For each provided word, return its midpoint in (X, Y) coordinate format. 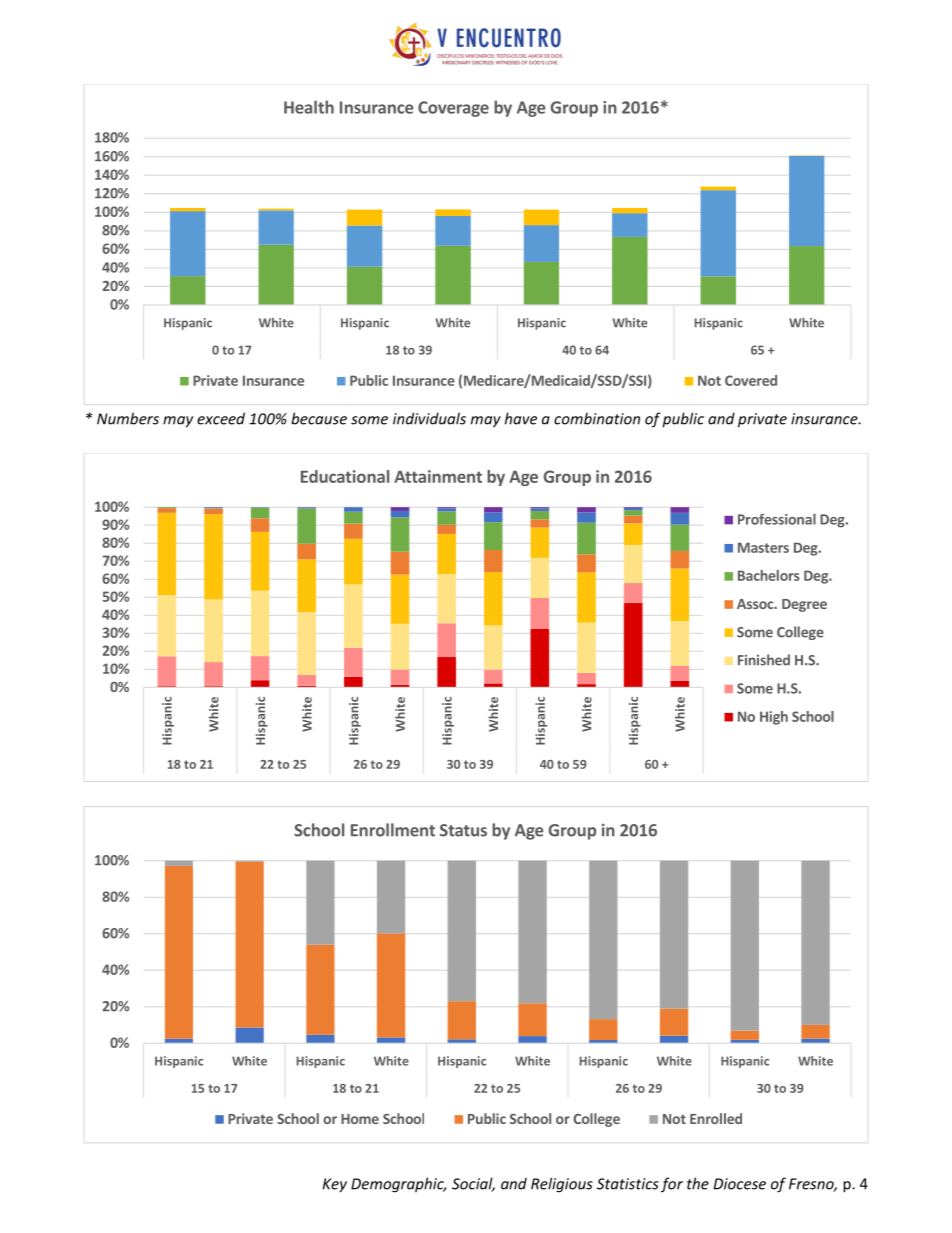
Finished (764, 660)
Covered (751, 380)
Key (334, 1185)
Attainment (438, 476)
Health (309, 107)
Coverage (453, 109)
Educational (345, 476)
